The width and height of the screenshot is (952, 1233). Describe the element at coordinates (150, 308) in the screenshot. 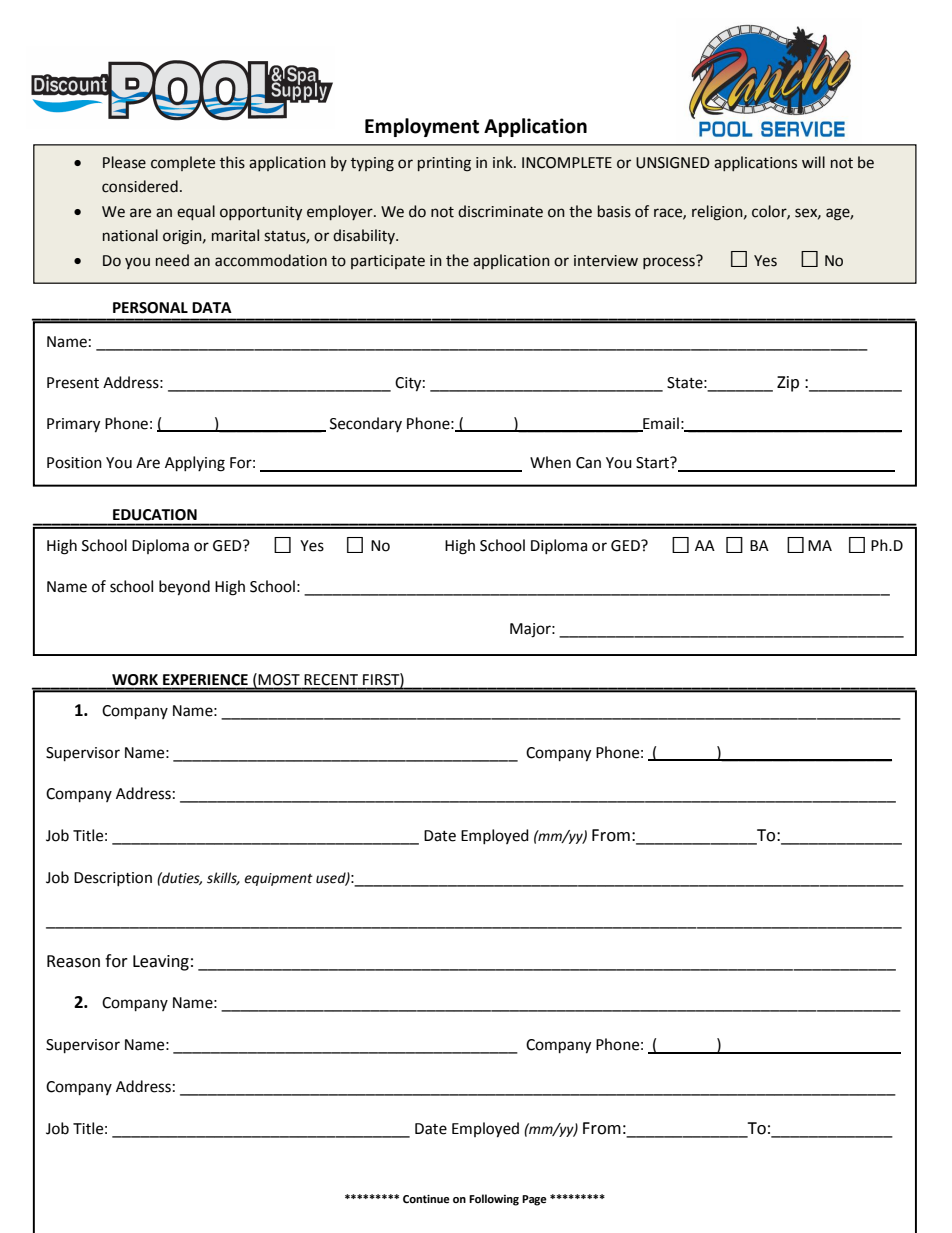

I see `PERSONAL` at that location.
